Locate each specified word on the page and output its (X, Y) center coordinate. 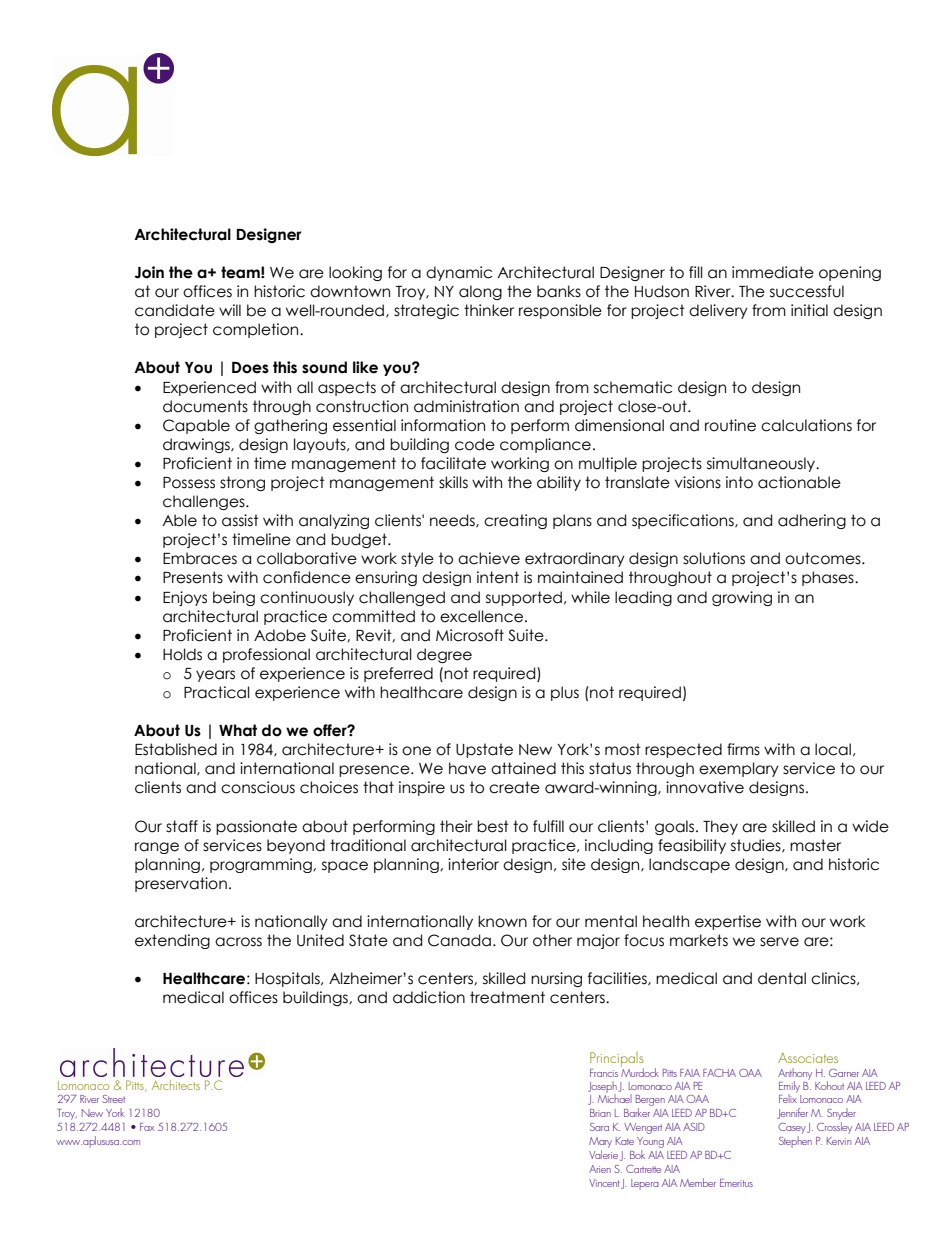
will (230, 310)
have (467, 768)
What (238, 730)
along (480, 292)
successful (807, 291)
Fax (147, 1127)
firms (743, 749)
